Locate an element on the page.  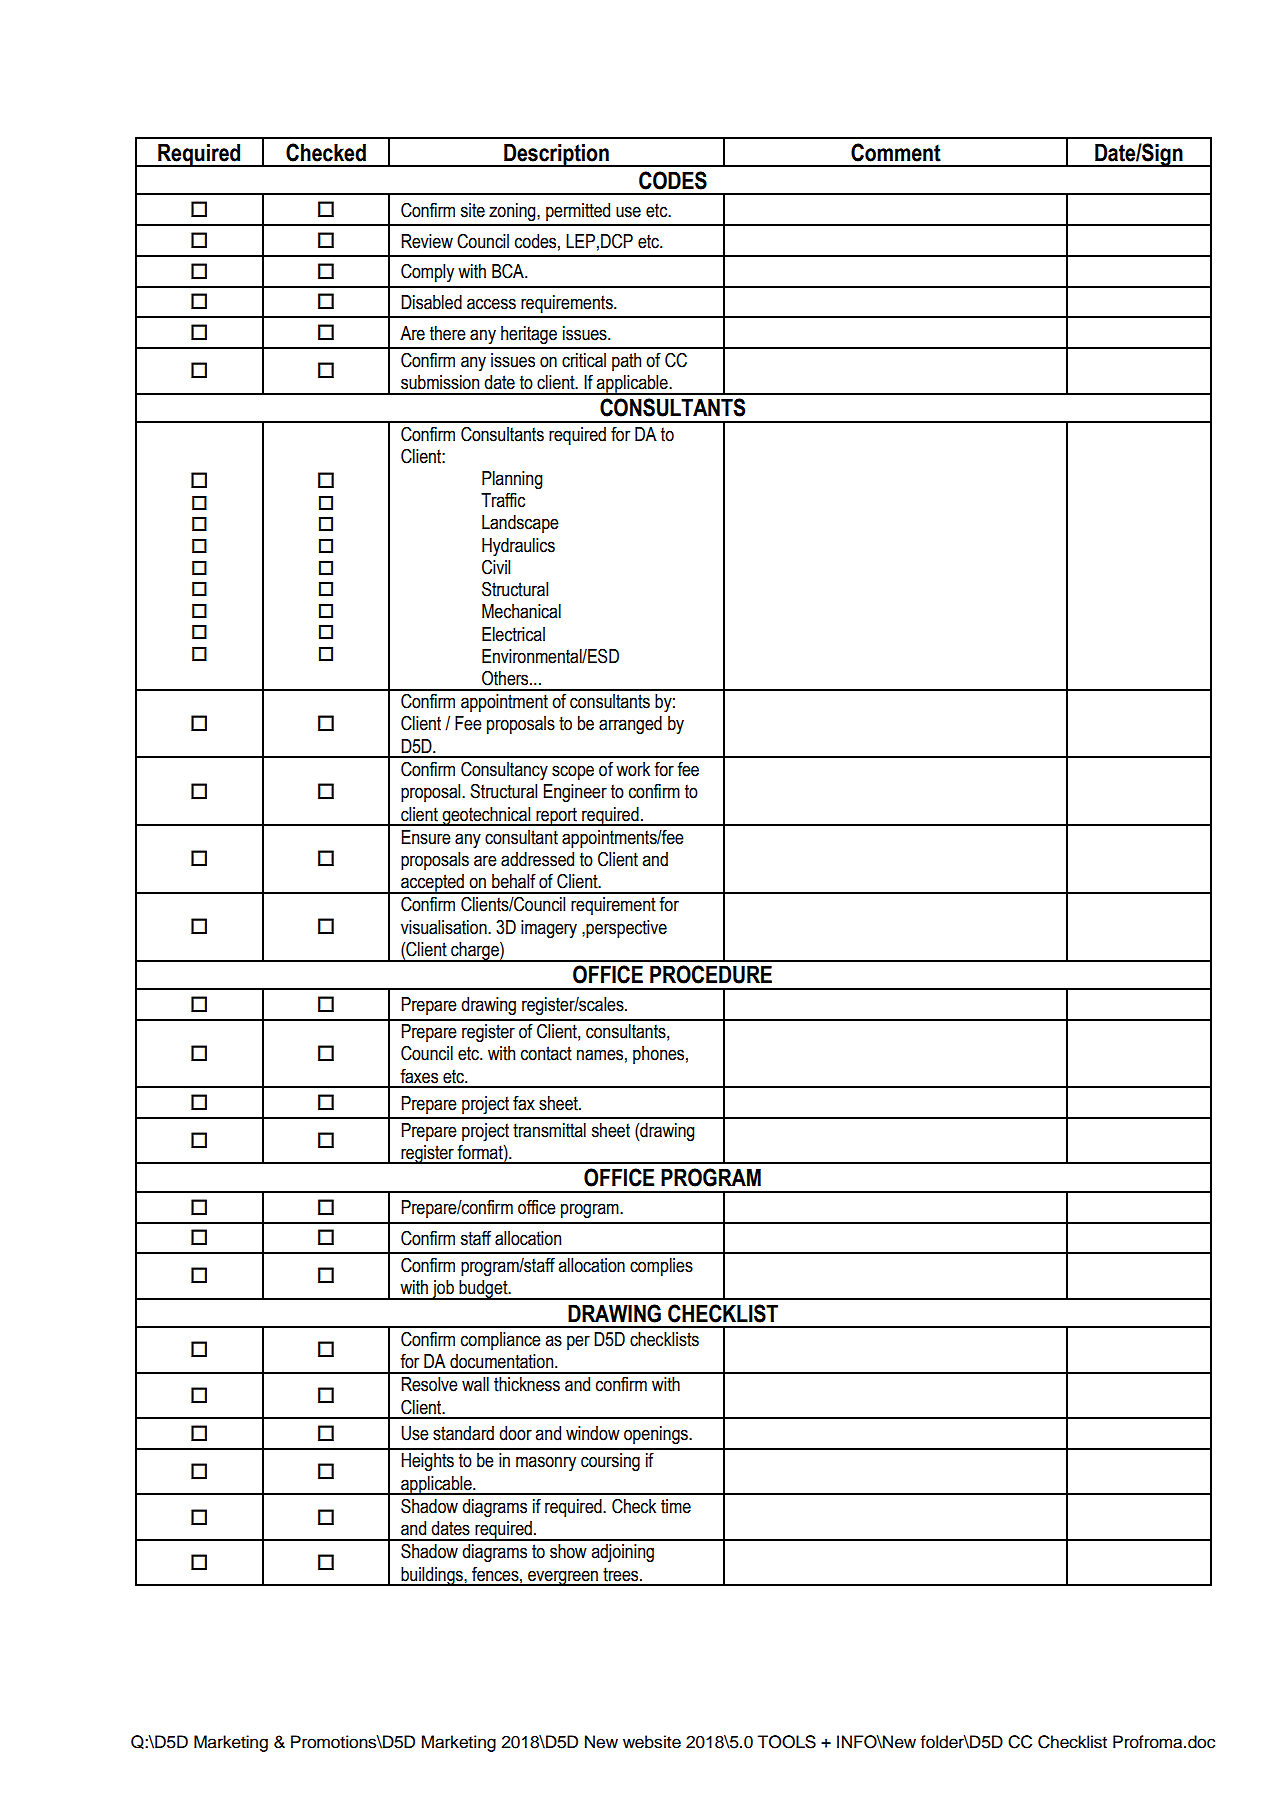
adjoining is located at coordinates (622, 1553).
